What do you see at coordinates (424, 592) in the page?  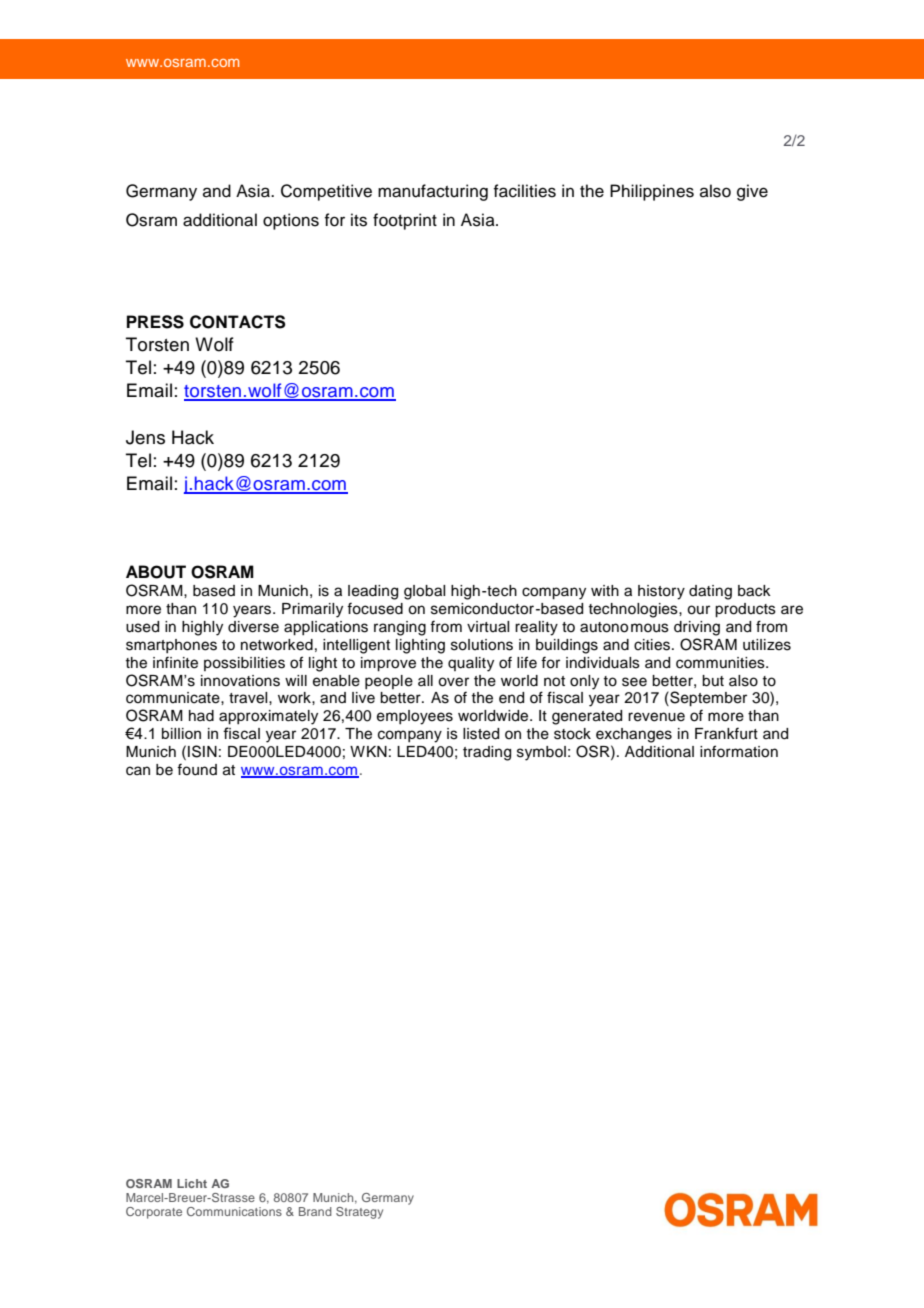 I see `global` at bounding box center [424, 592].
